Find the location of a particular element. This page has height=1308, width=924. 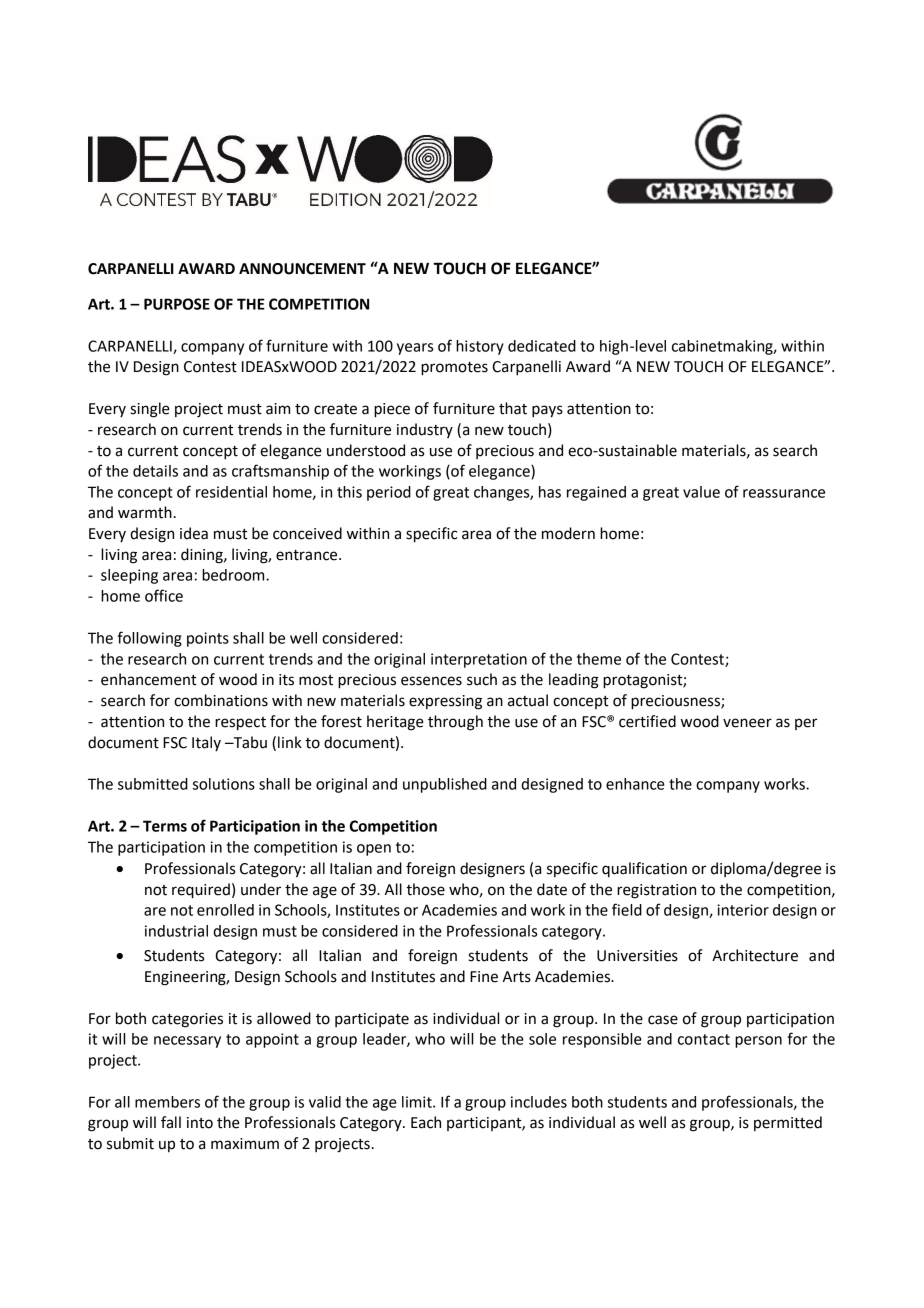

into is located at coordinates (200, 1123).
